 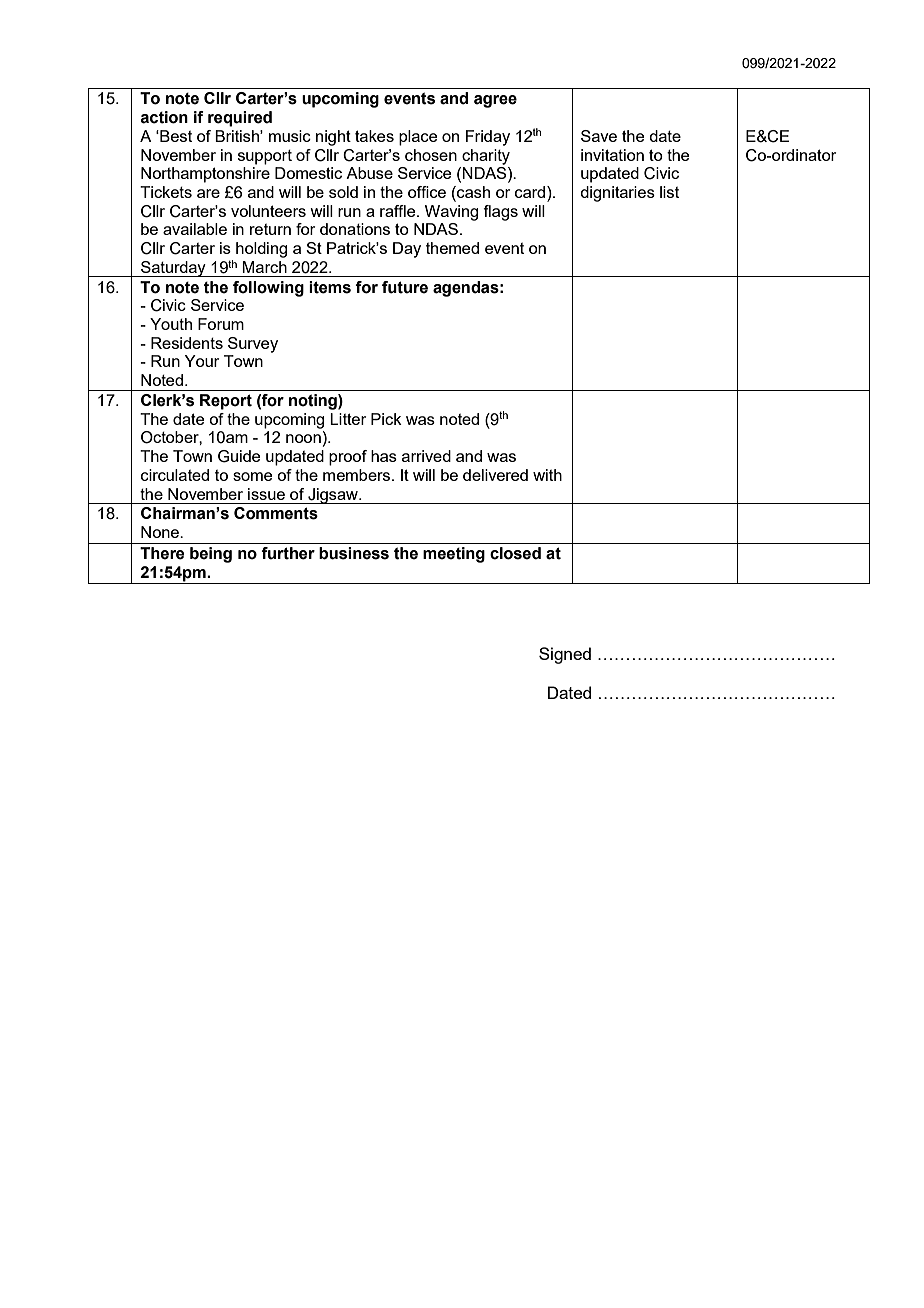 I want to click on themed, so click(x=452, y=248).
